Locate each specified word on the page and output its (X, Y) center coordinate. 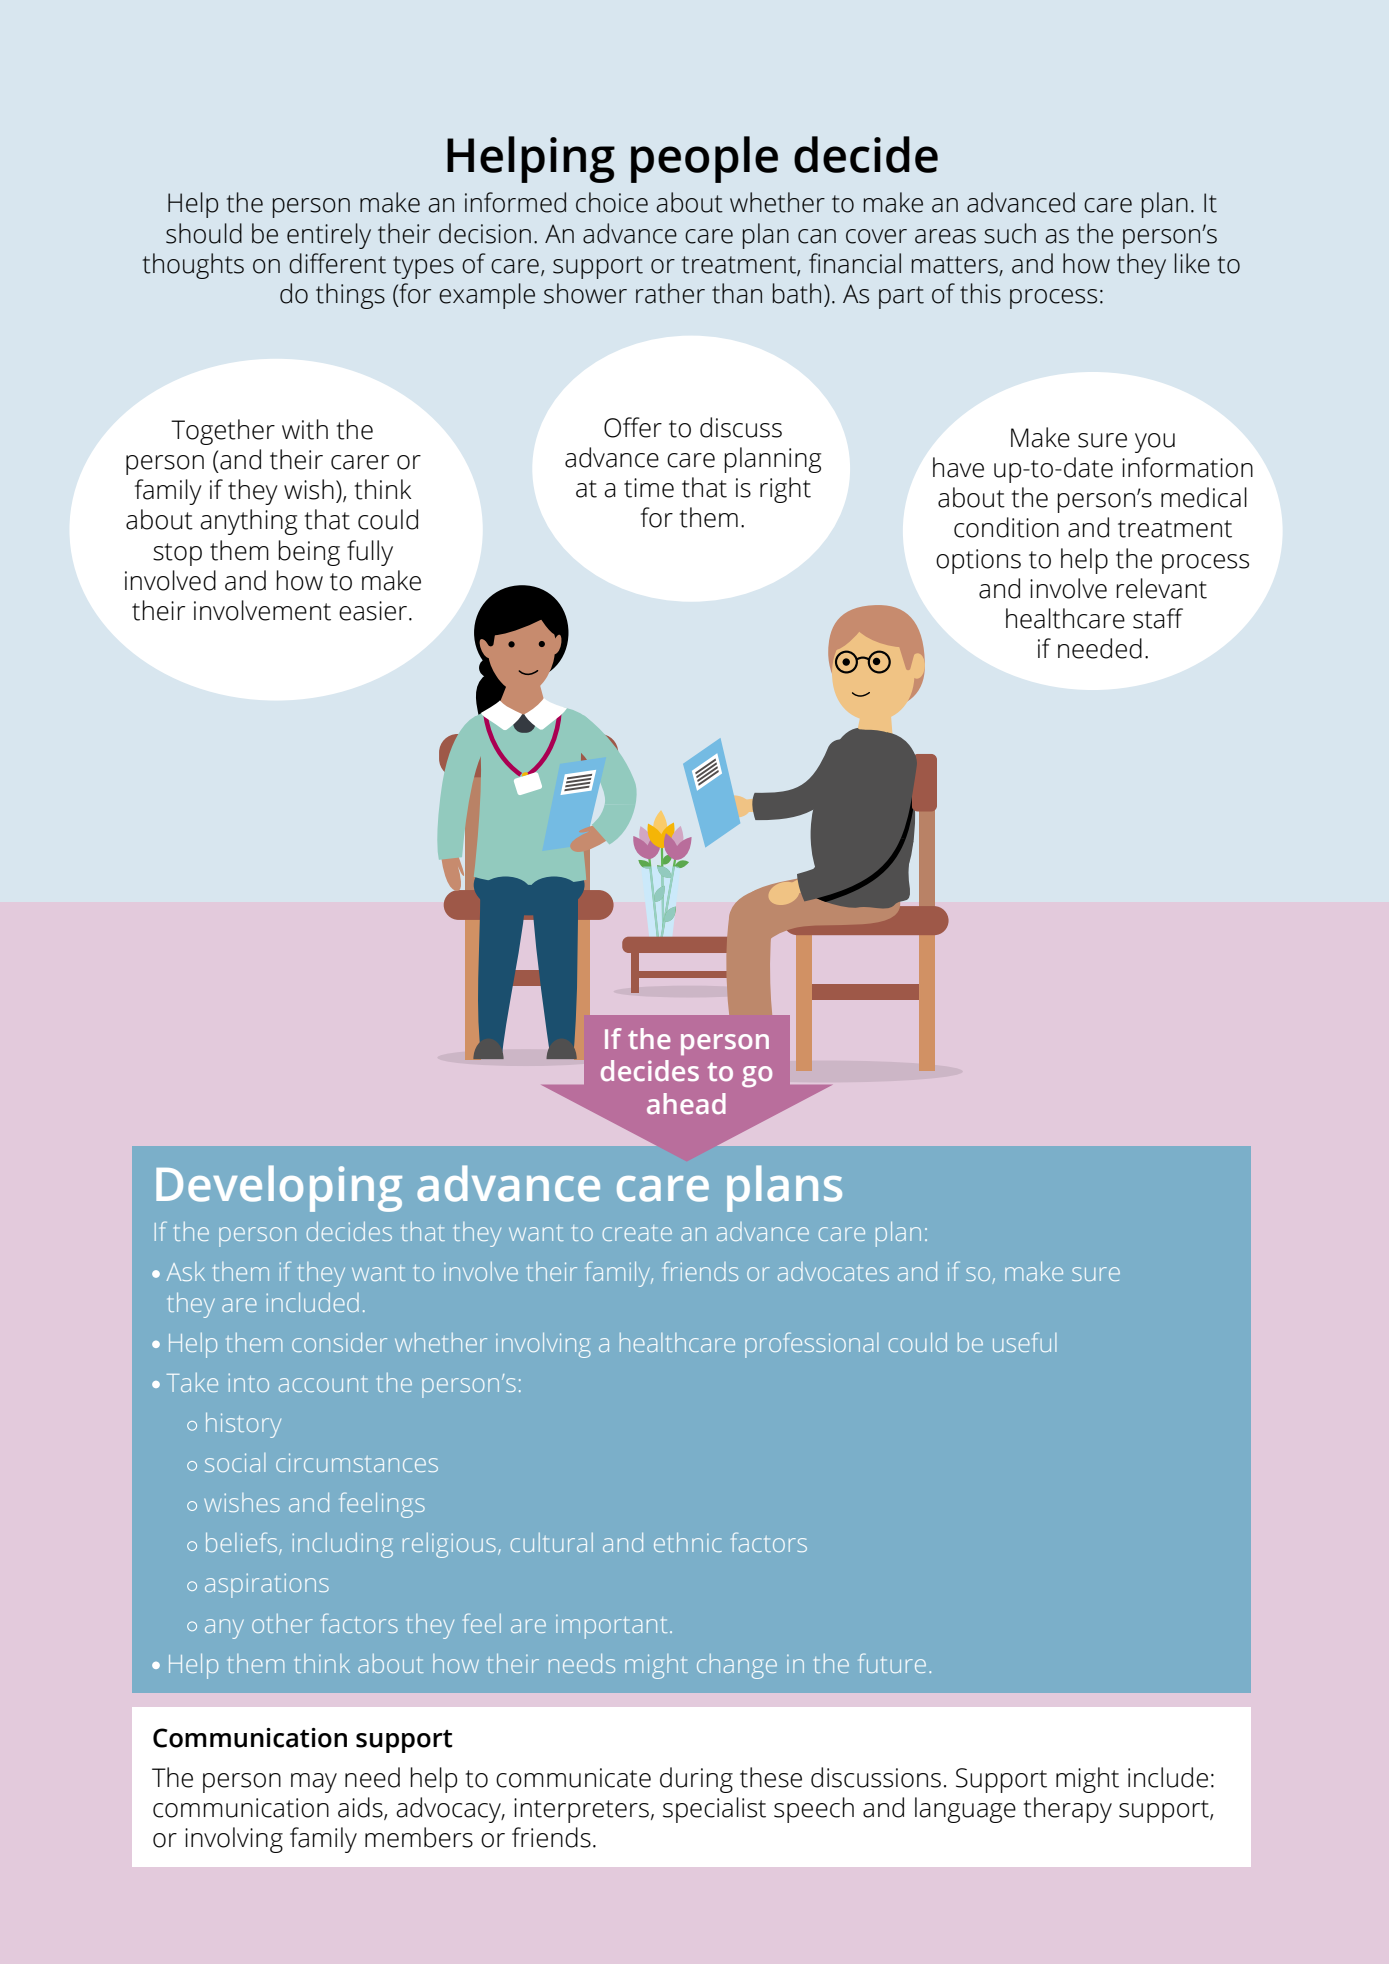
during (696, 1780)
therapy (1067, 1810)
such (1010, 233)
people (704, 159)
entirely (329, 236)
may (314, 1783)
